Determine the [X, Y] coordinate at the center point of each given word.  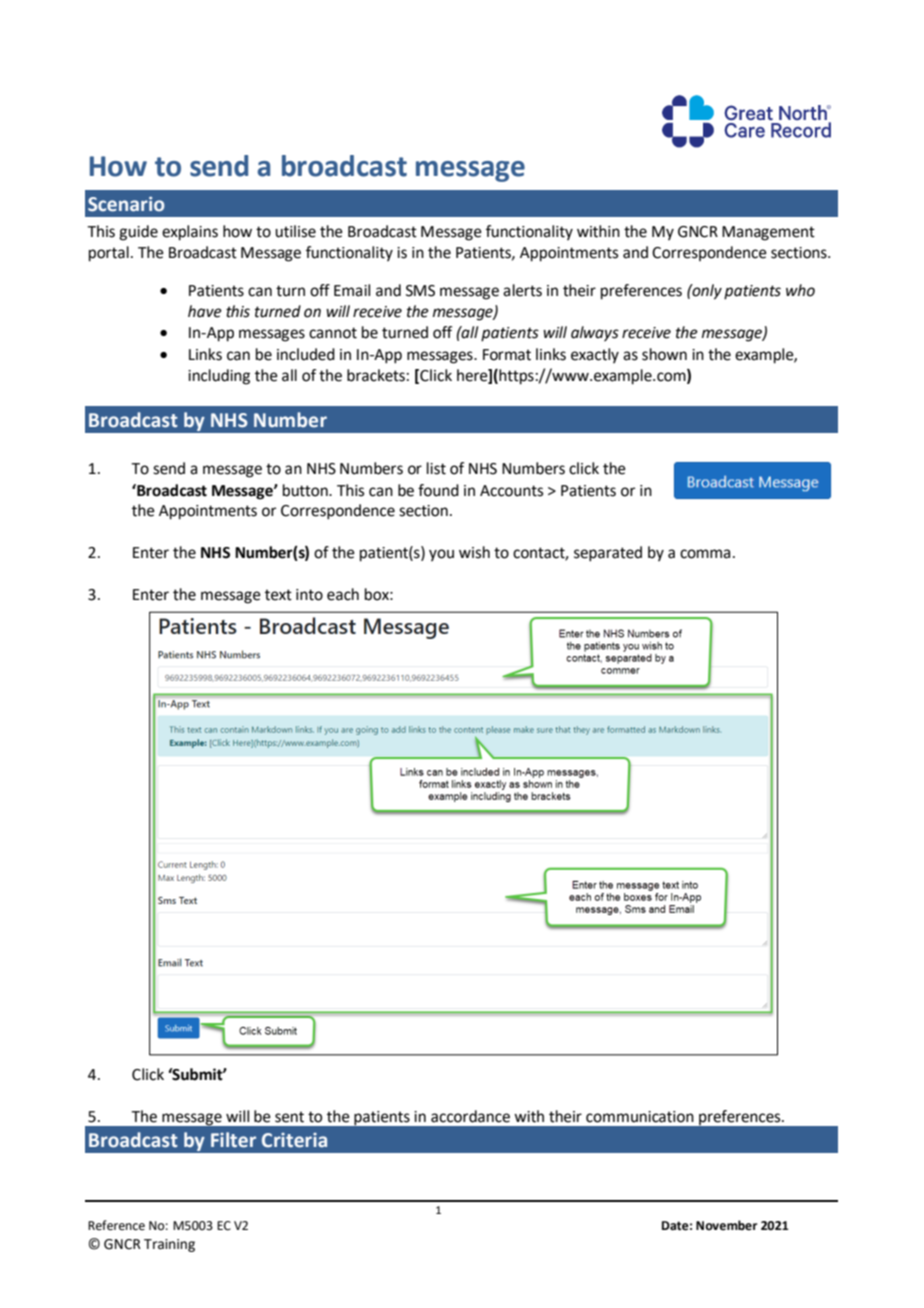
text [278, 595]
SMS [420, 291]
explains [190, 233]
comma [705, 554]
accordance [470, 1116]
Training [169, 1245]
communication [640, 1117]
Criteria [294, 1140]
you [441, 555]
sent [289, 1117]
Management [768, 233]
